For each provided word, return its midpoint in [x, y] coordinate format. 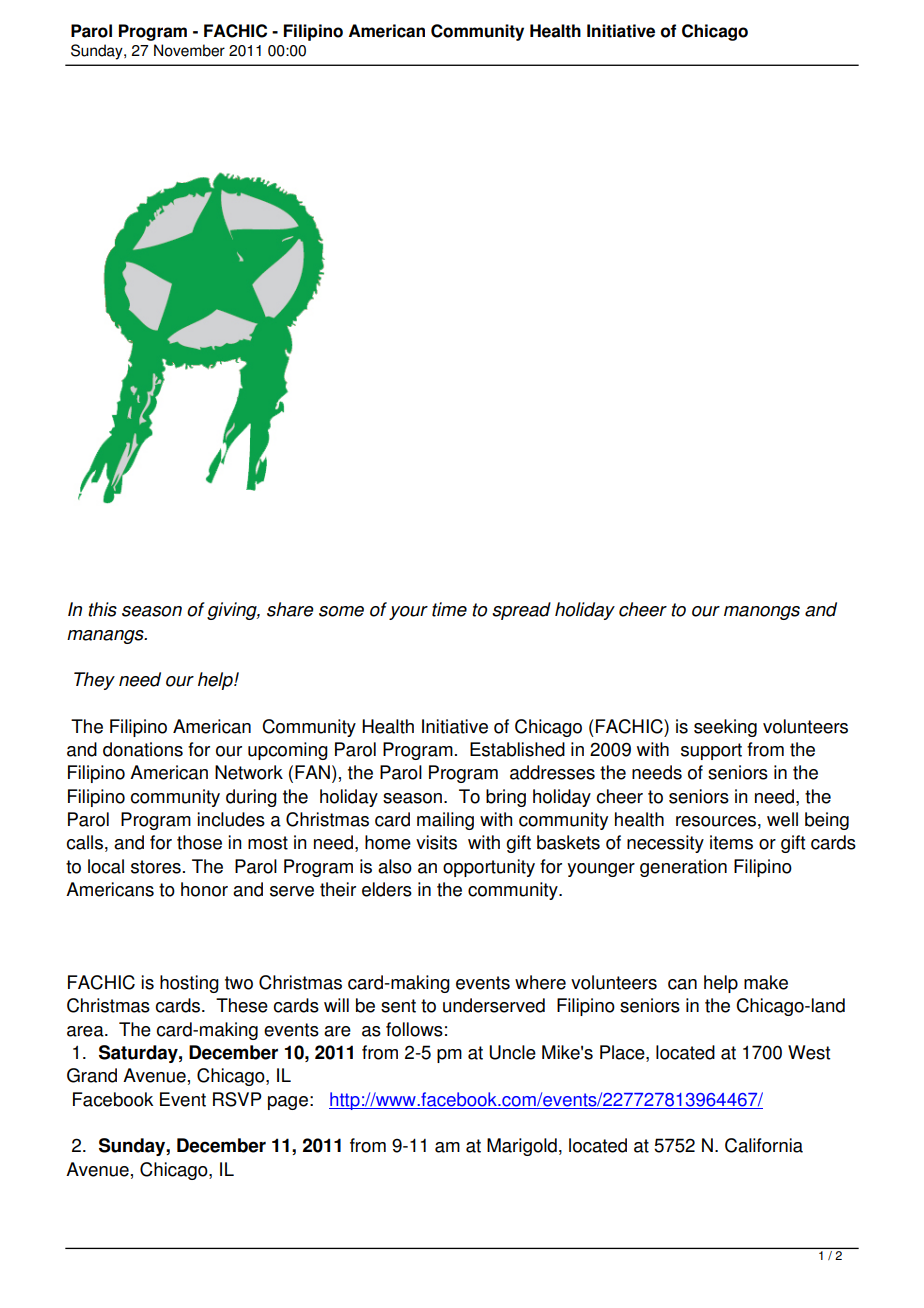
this [102, 609]
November [189, 50]
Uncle [512, 1052]
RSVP [237, 1099]
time [449, 609]
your [408, 613]
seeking [725, 728]
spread [521, 611]
